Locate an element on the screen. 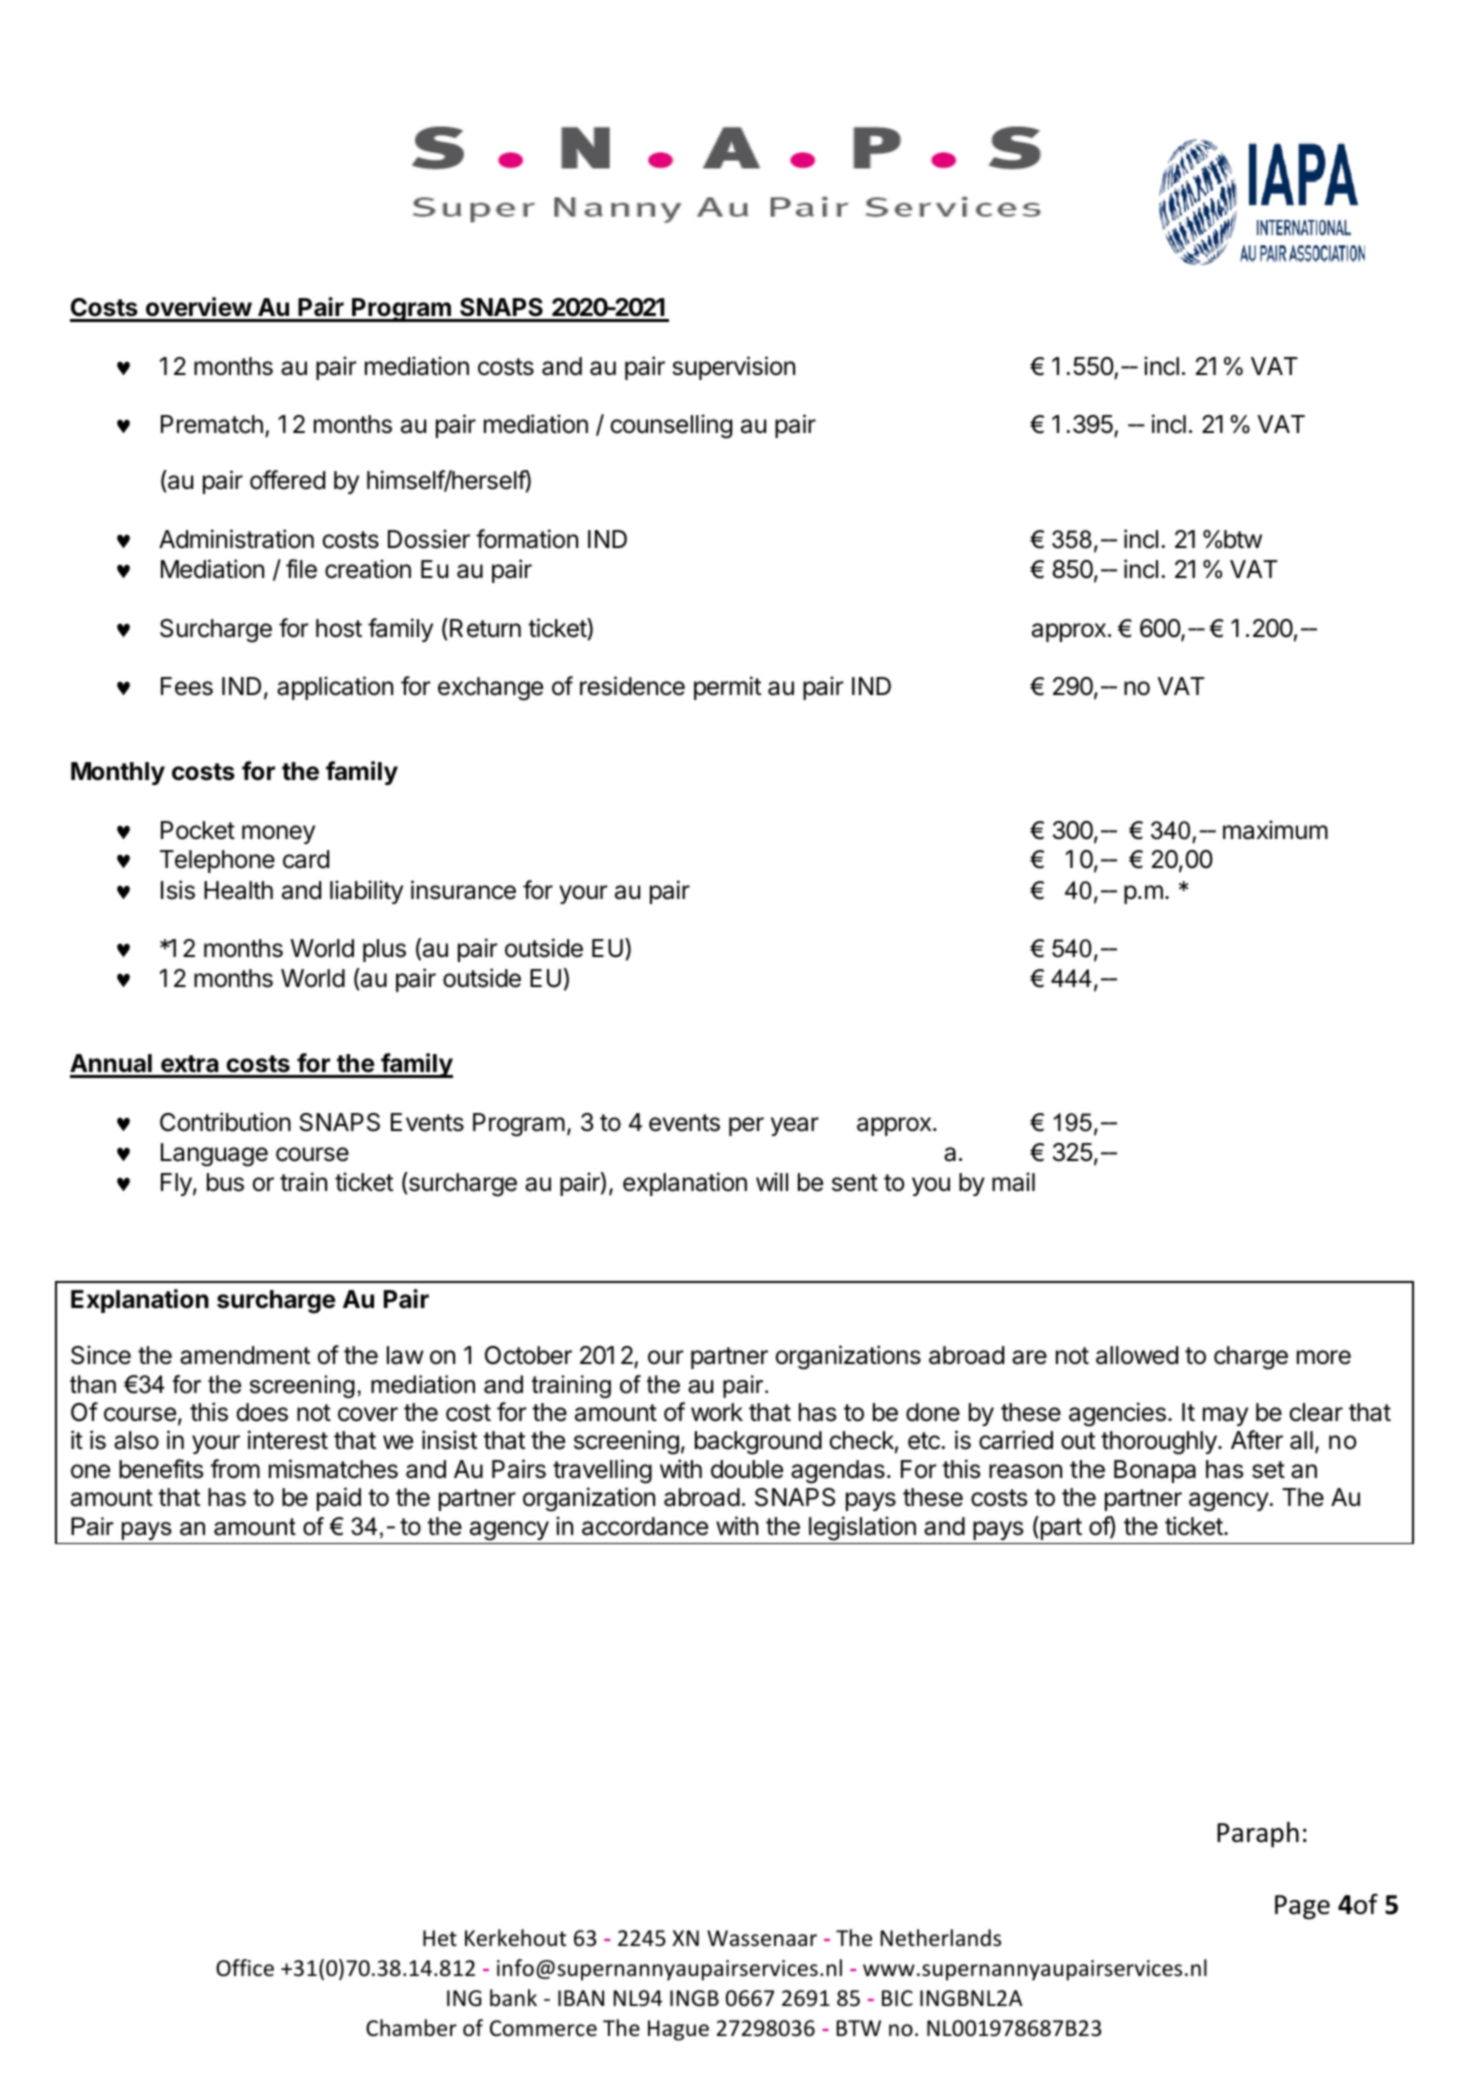  counselling is located at coordinates (671, 426).
